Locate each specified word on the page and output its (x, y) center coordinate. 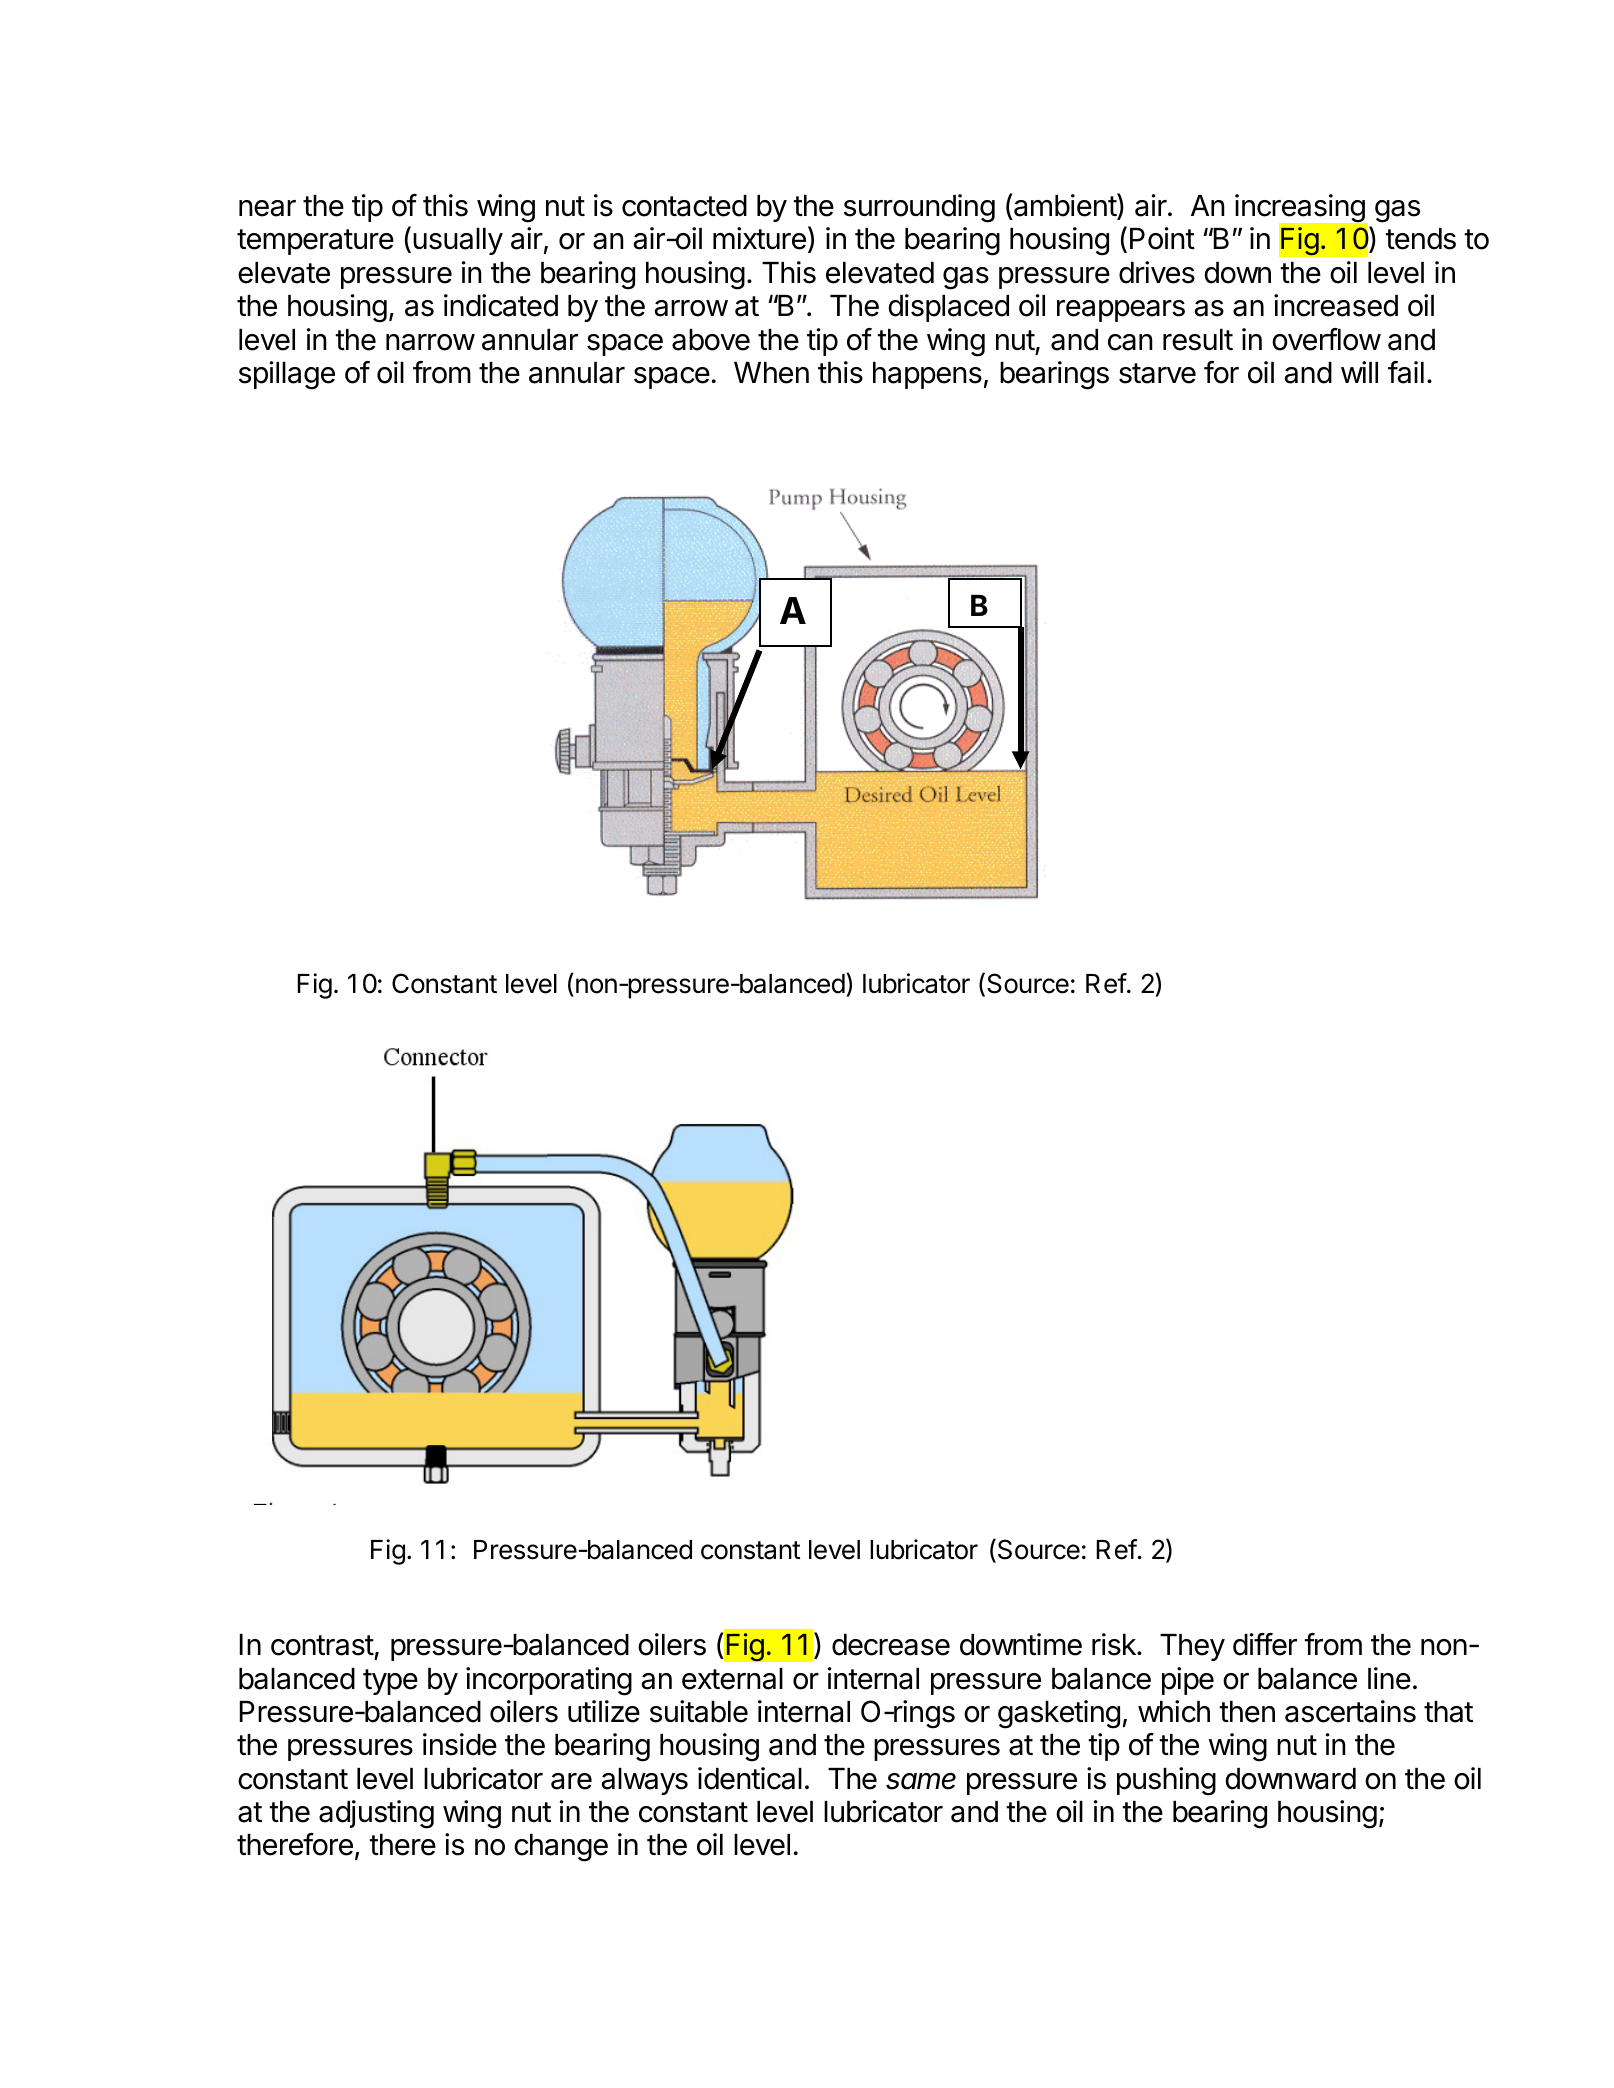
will (1359, 372)
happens (927, 375)
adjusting (376, 1814)
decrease (891, 1645)
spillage (287, 375)
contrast (322, 1645)
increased (1336, 305)
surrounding (919, 208)
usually (458, 241)
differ (1265, 1644)
